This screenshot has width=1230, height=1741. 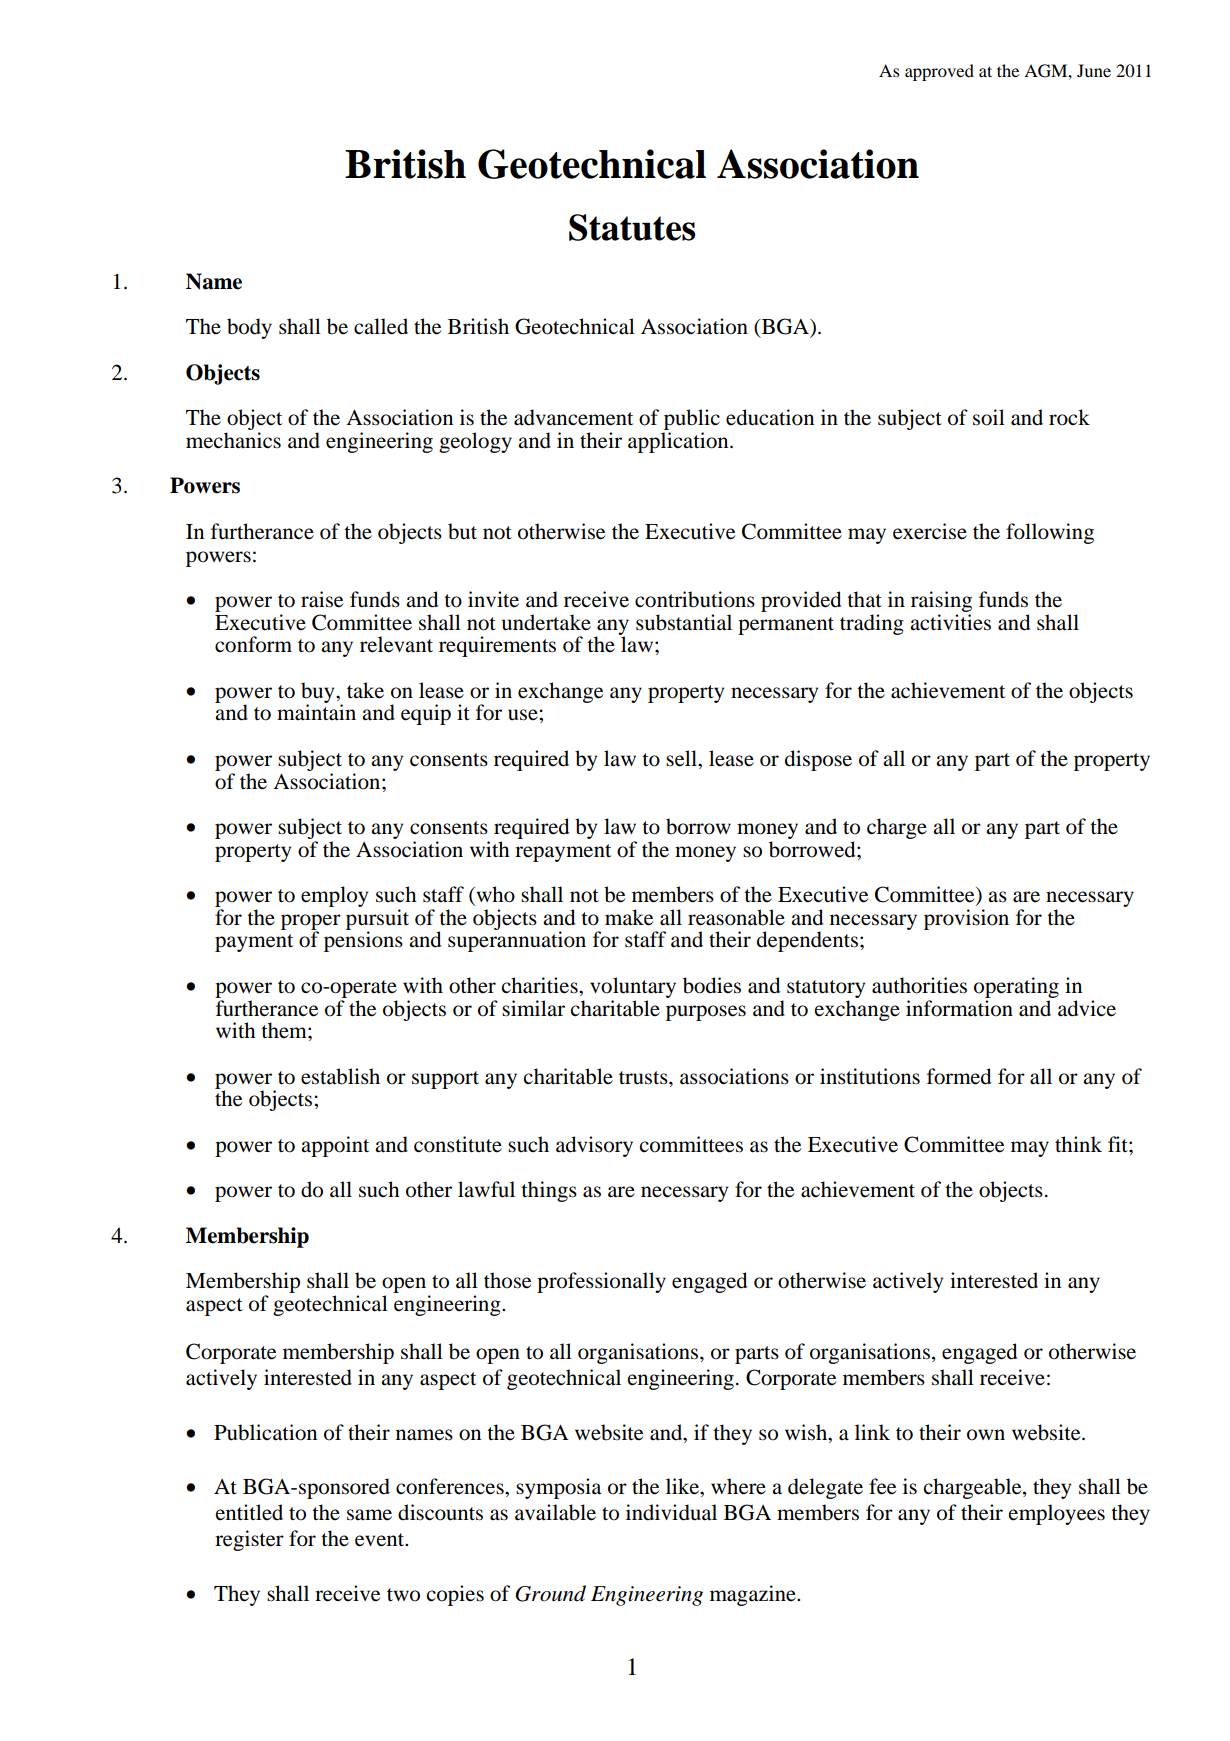 What do you see at coordinates (671, 1512) in the screenshot?
I see `individual` at bounding box center [671, 1512].
